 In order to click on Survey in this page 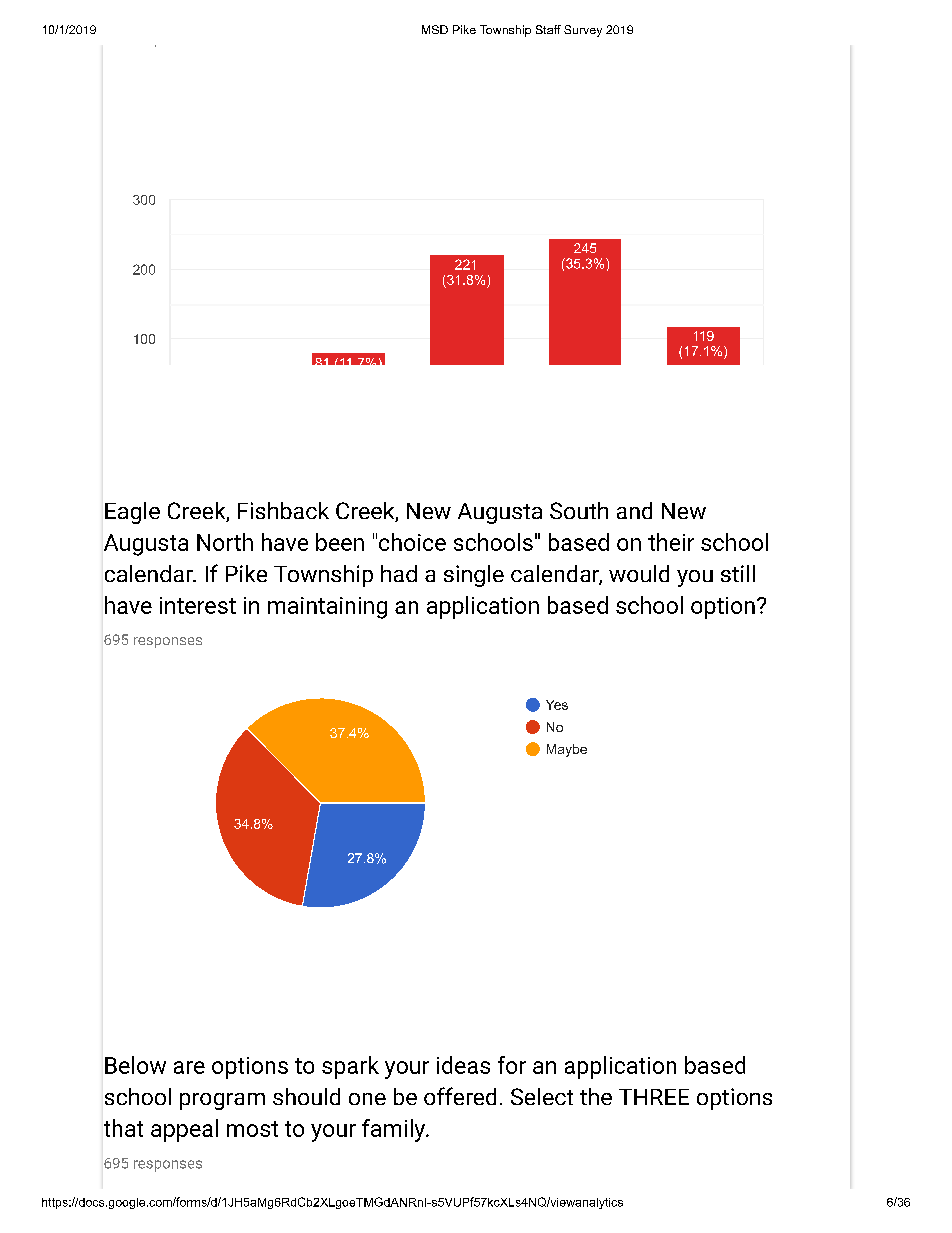, I will do `click(583, 31)`.
